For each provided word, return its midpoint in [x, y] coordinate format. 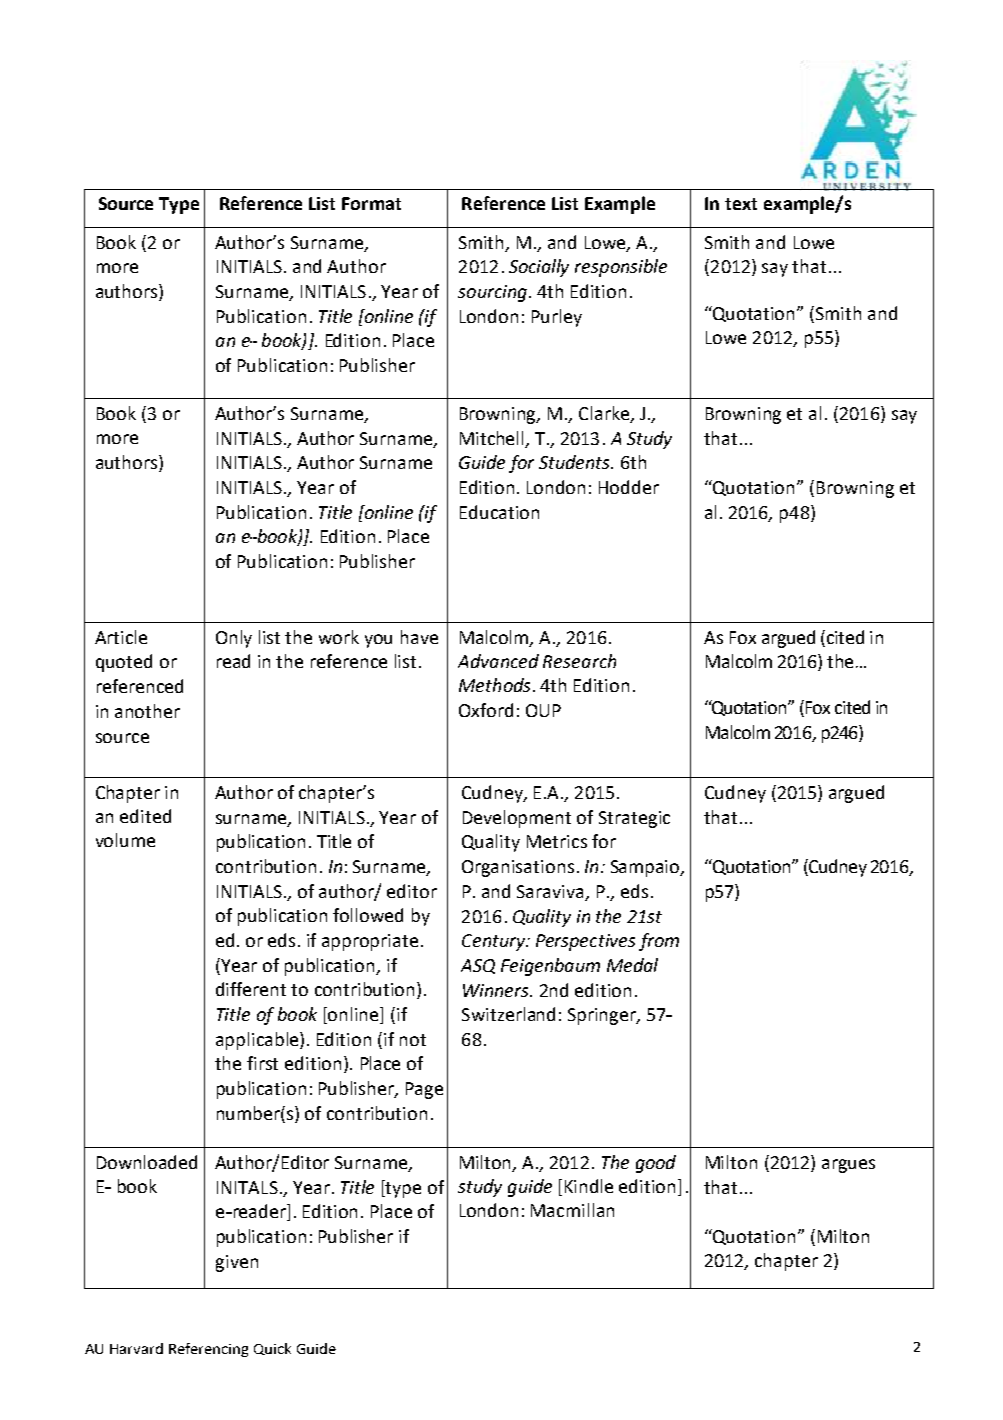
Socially [539, 268]
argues [848, 1166]
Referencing [208, 1350]
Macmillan [572, 1210]
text [741, 204]
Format [371, 203]
